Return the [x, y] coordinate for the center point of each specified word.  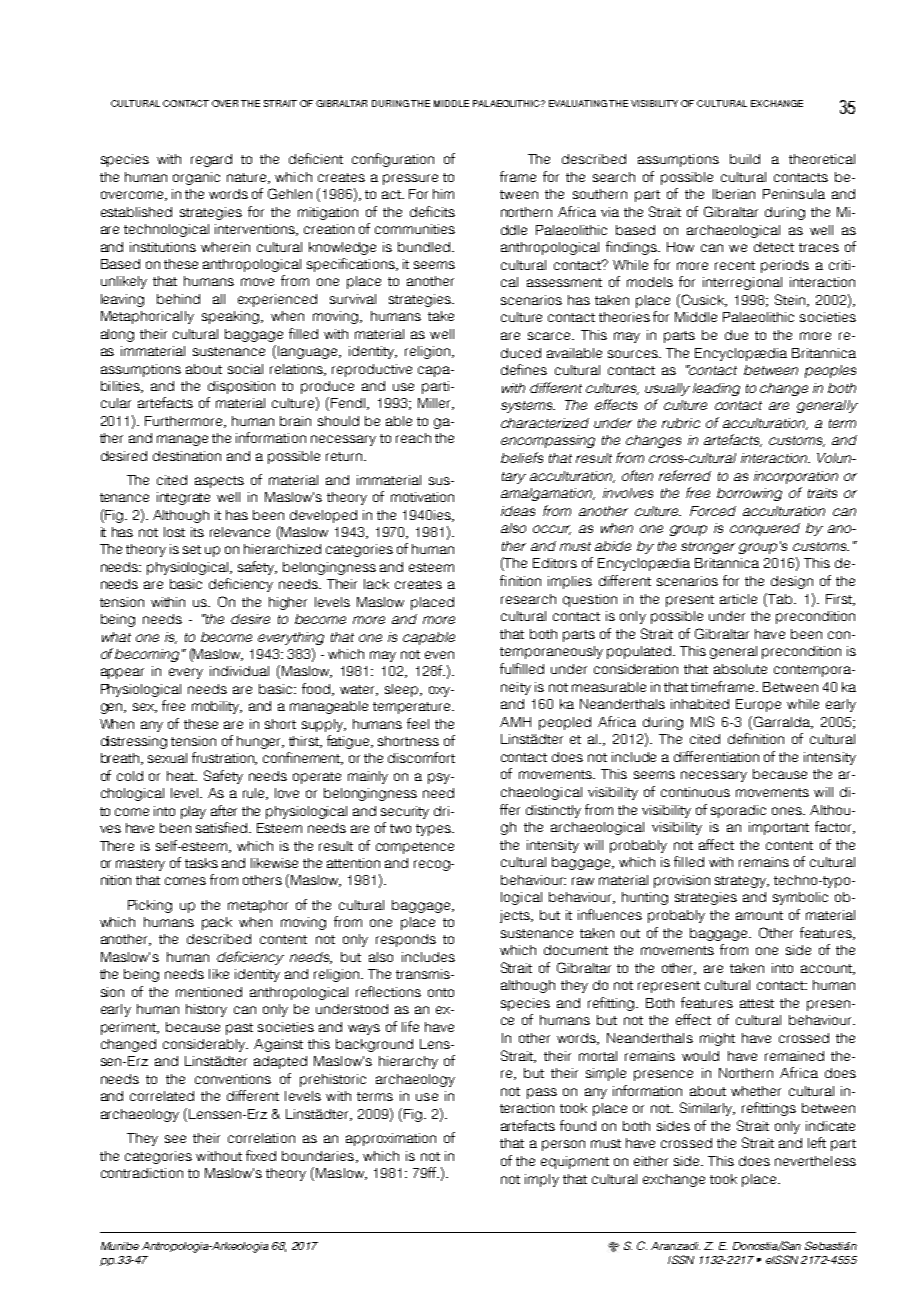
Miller [435, 404]
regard [211, 160]
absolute [740, 669]
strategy [742, 882]
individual [239, 671]
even [439, 655]
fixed [261, 1155]
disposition [241, 387]
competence [415, 848]
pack [217, 923]
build [745, 159]
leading [716, 389]
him [443, 194]
